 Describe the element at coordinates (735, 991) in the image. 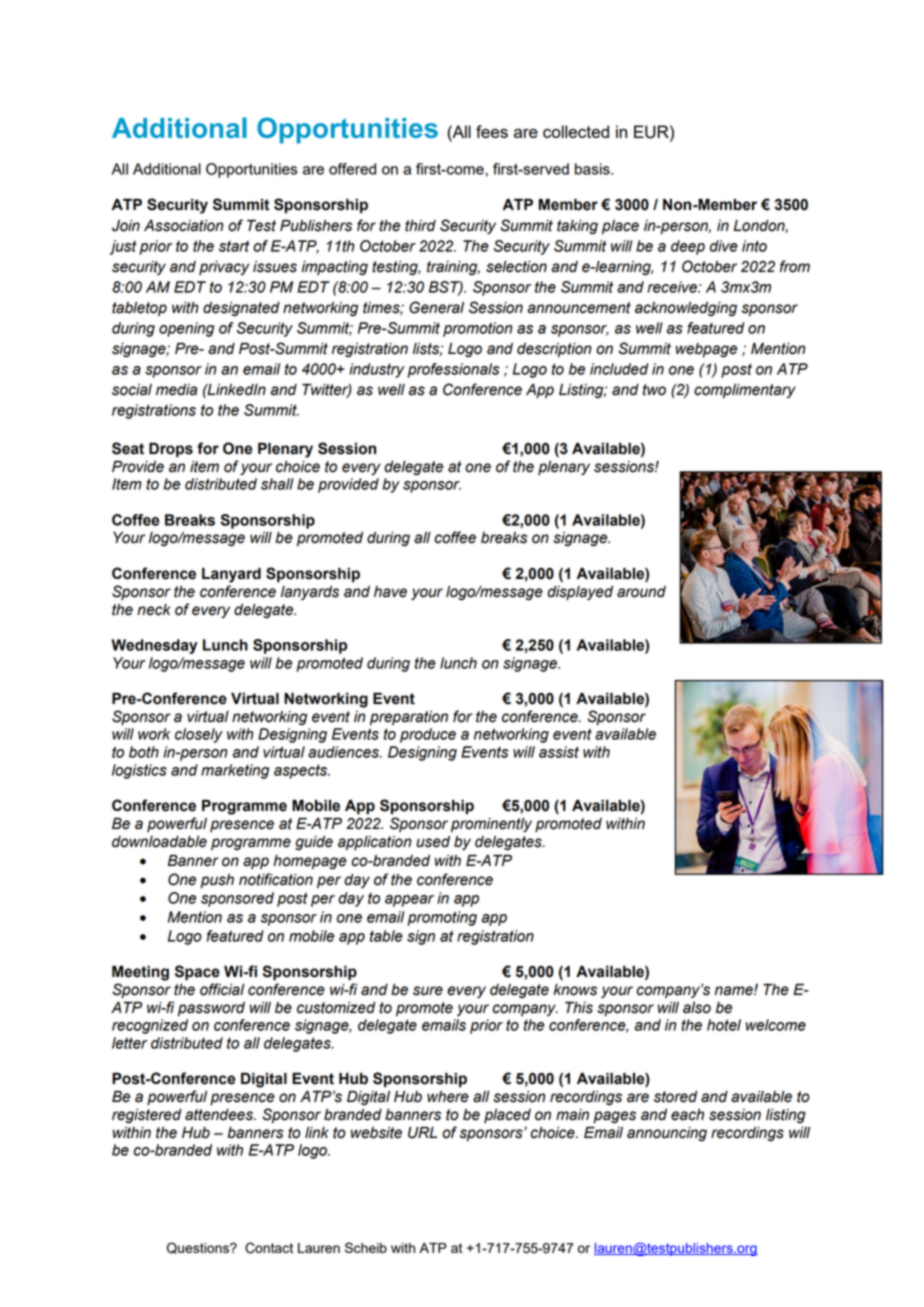

I see `name` at that location.
